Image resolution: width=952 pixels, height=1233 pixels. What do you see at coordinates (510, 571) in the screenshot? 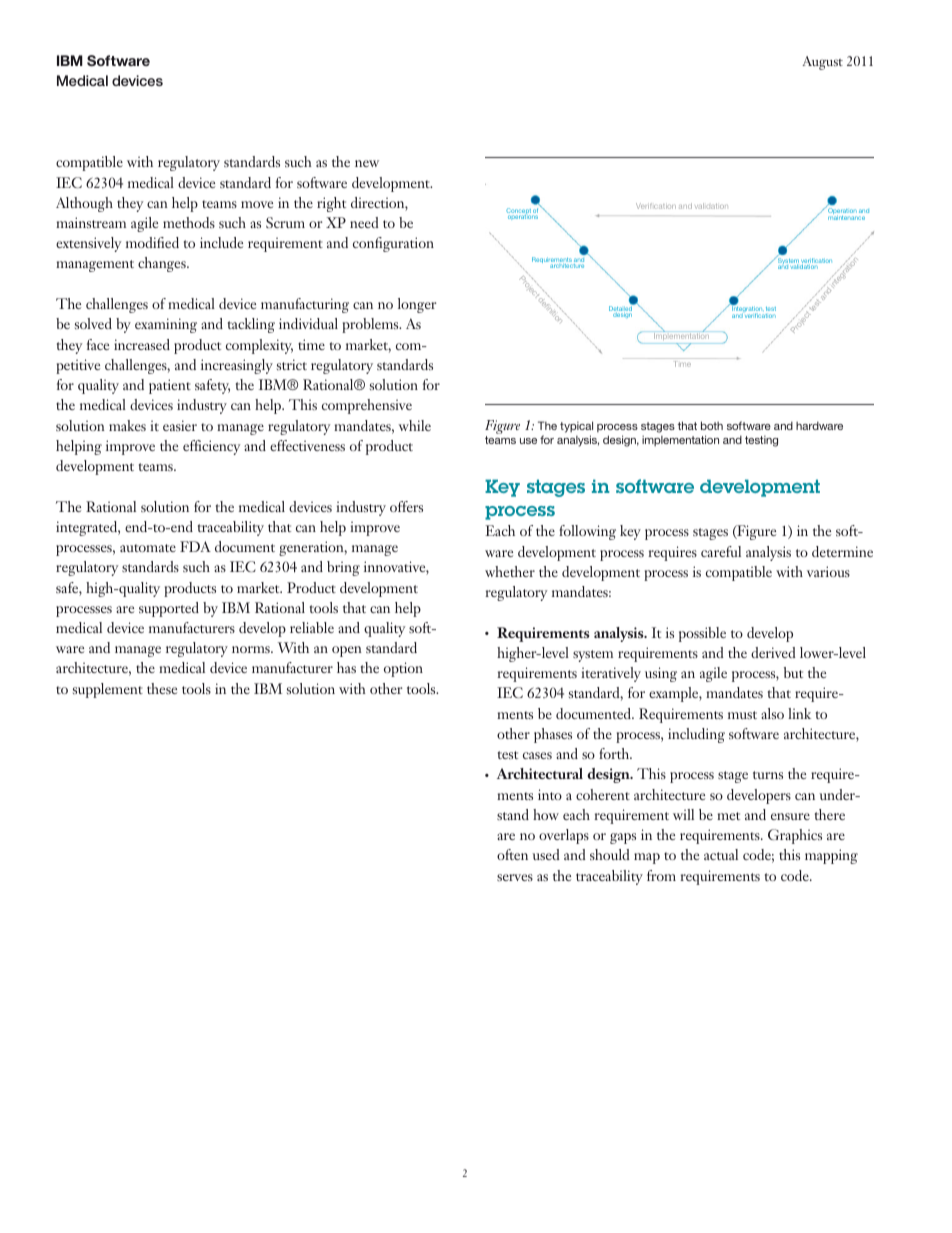
I see `whether` at bounding box center [510, 571].
